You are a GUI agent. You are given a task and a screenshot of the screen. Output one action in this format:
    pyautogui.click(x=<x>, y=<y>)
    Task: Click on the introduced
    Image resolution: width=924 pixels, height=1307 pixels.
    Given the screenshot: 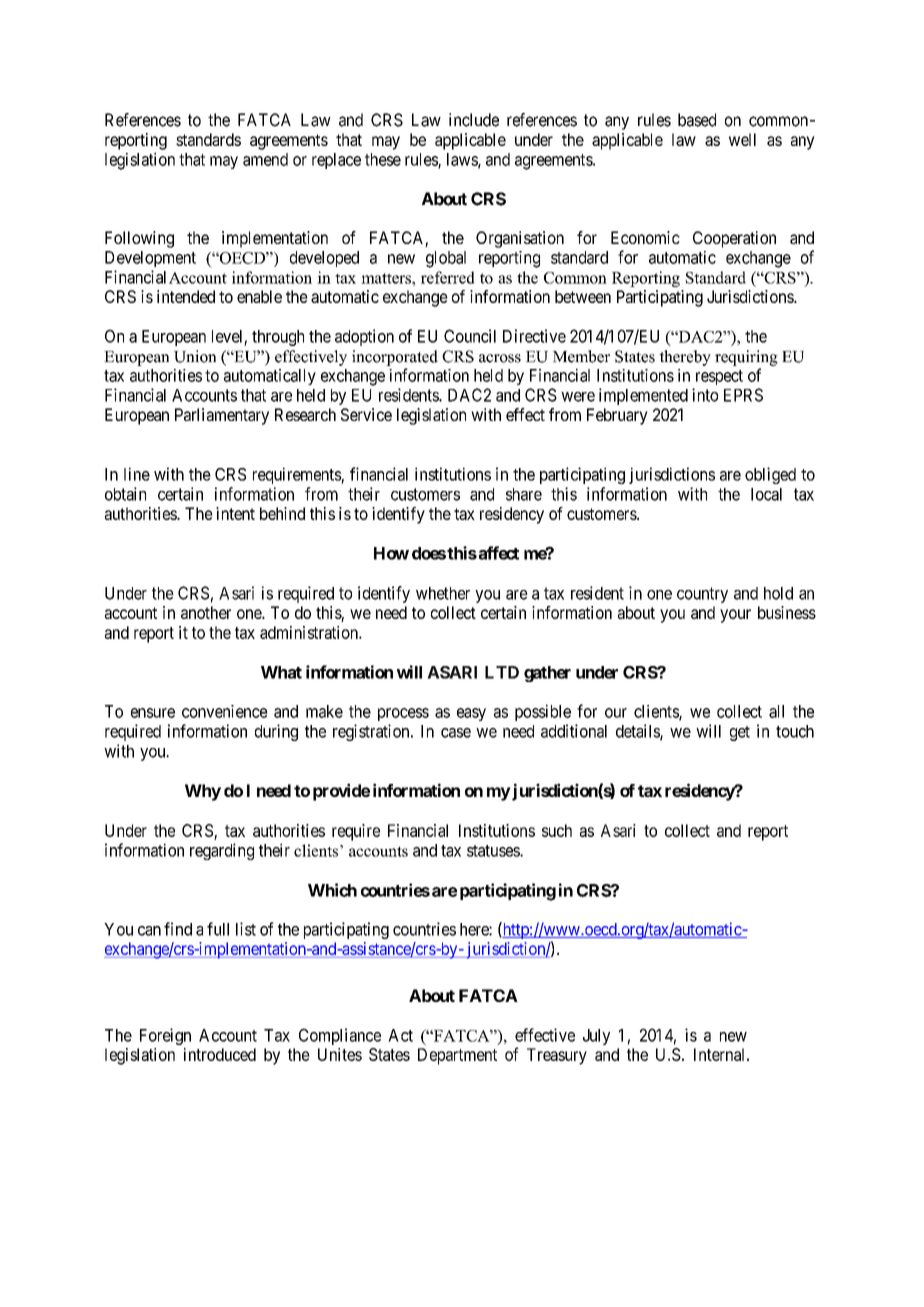 What is the action you would take?
    pyautogui.click(x=220, y=1054)
